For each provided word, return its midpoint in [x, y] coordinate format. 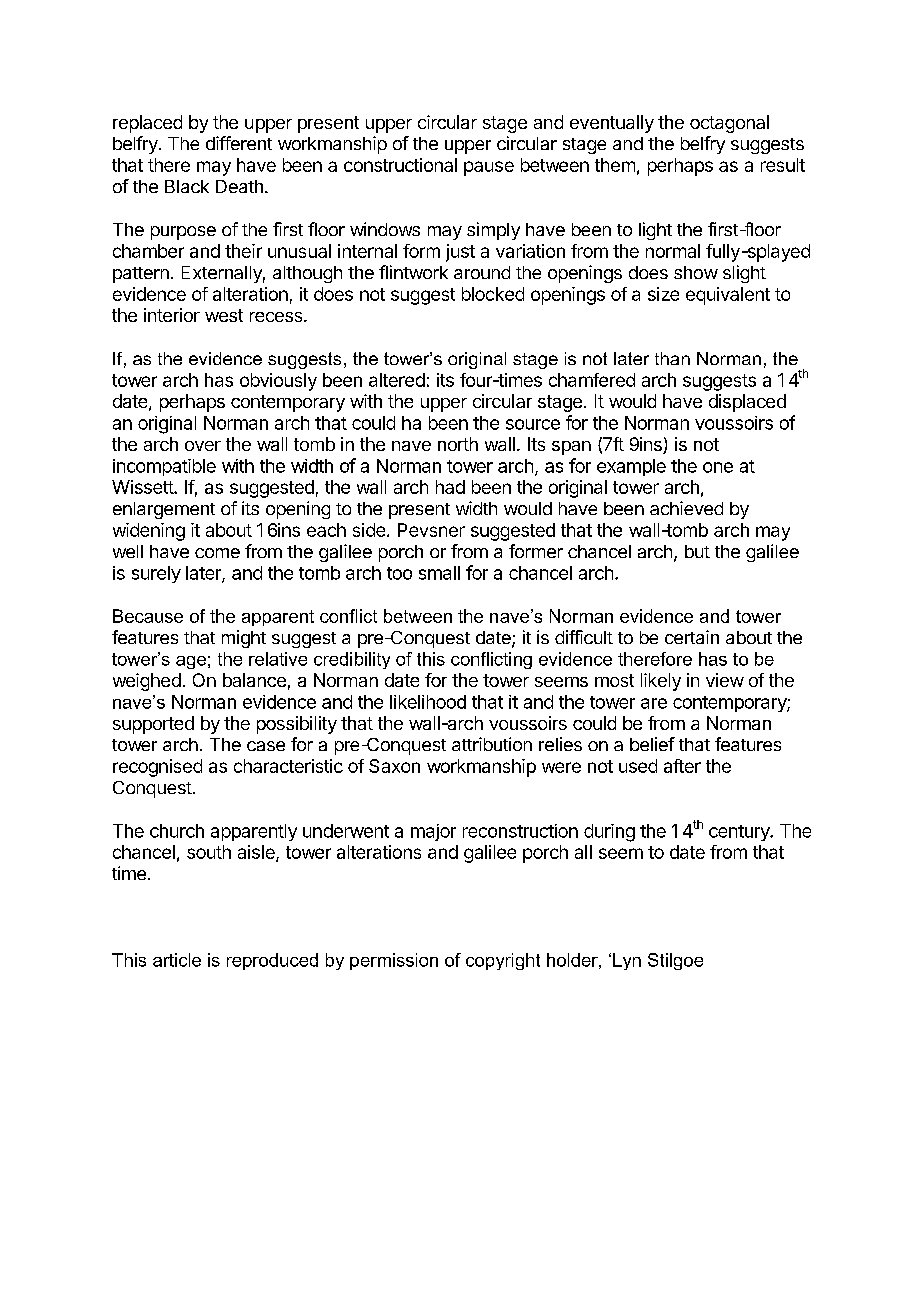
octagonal [729, 124]
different [239, 143]
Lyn [627, 961]
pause [489, 168]
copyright [503, 961]
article [177, 960]
